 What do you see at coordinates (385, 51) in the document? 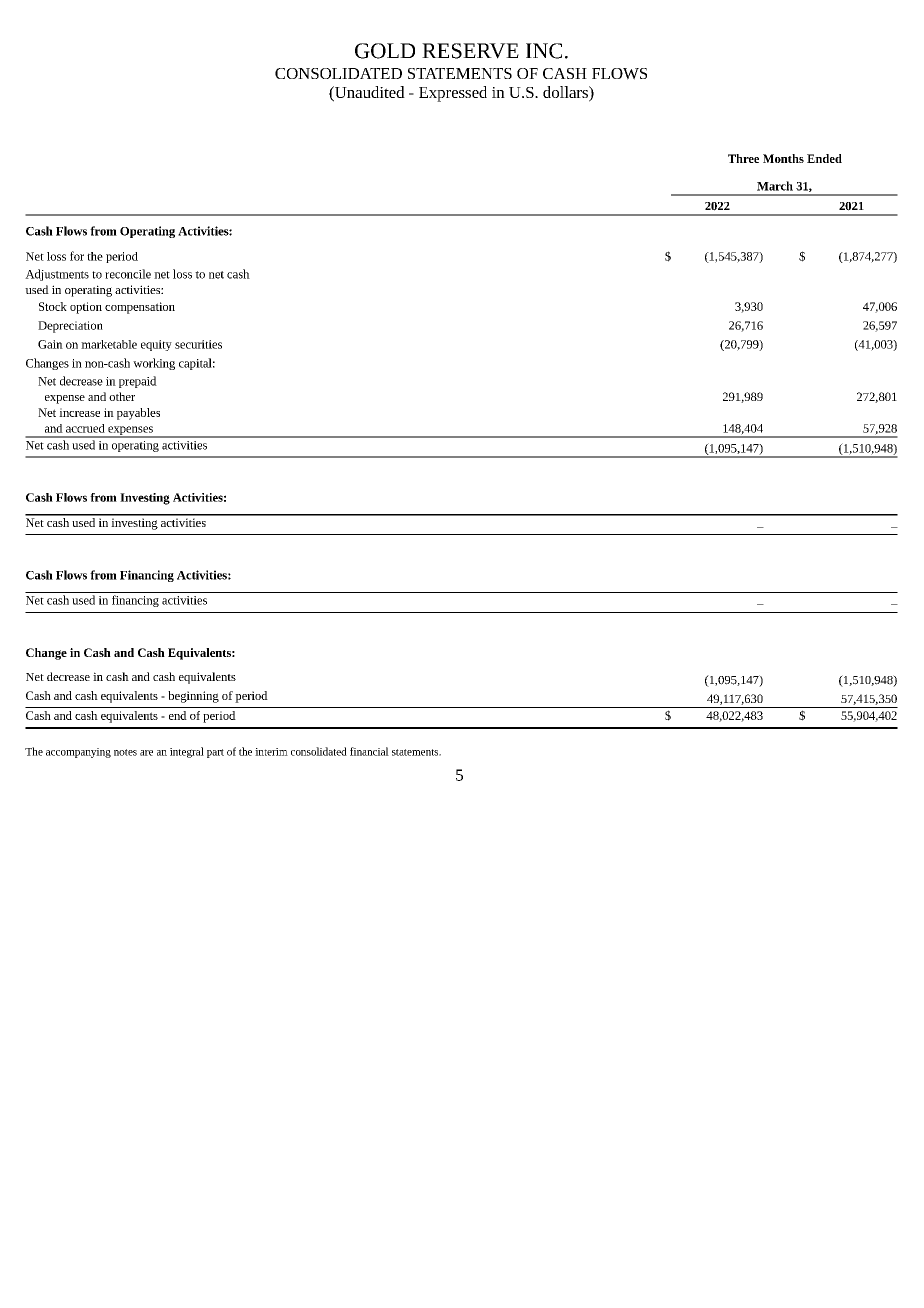
I see `GOLD` at bounding box center [385, 51].
